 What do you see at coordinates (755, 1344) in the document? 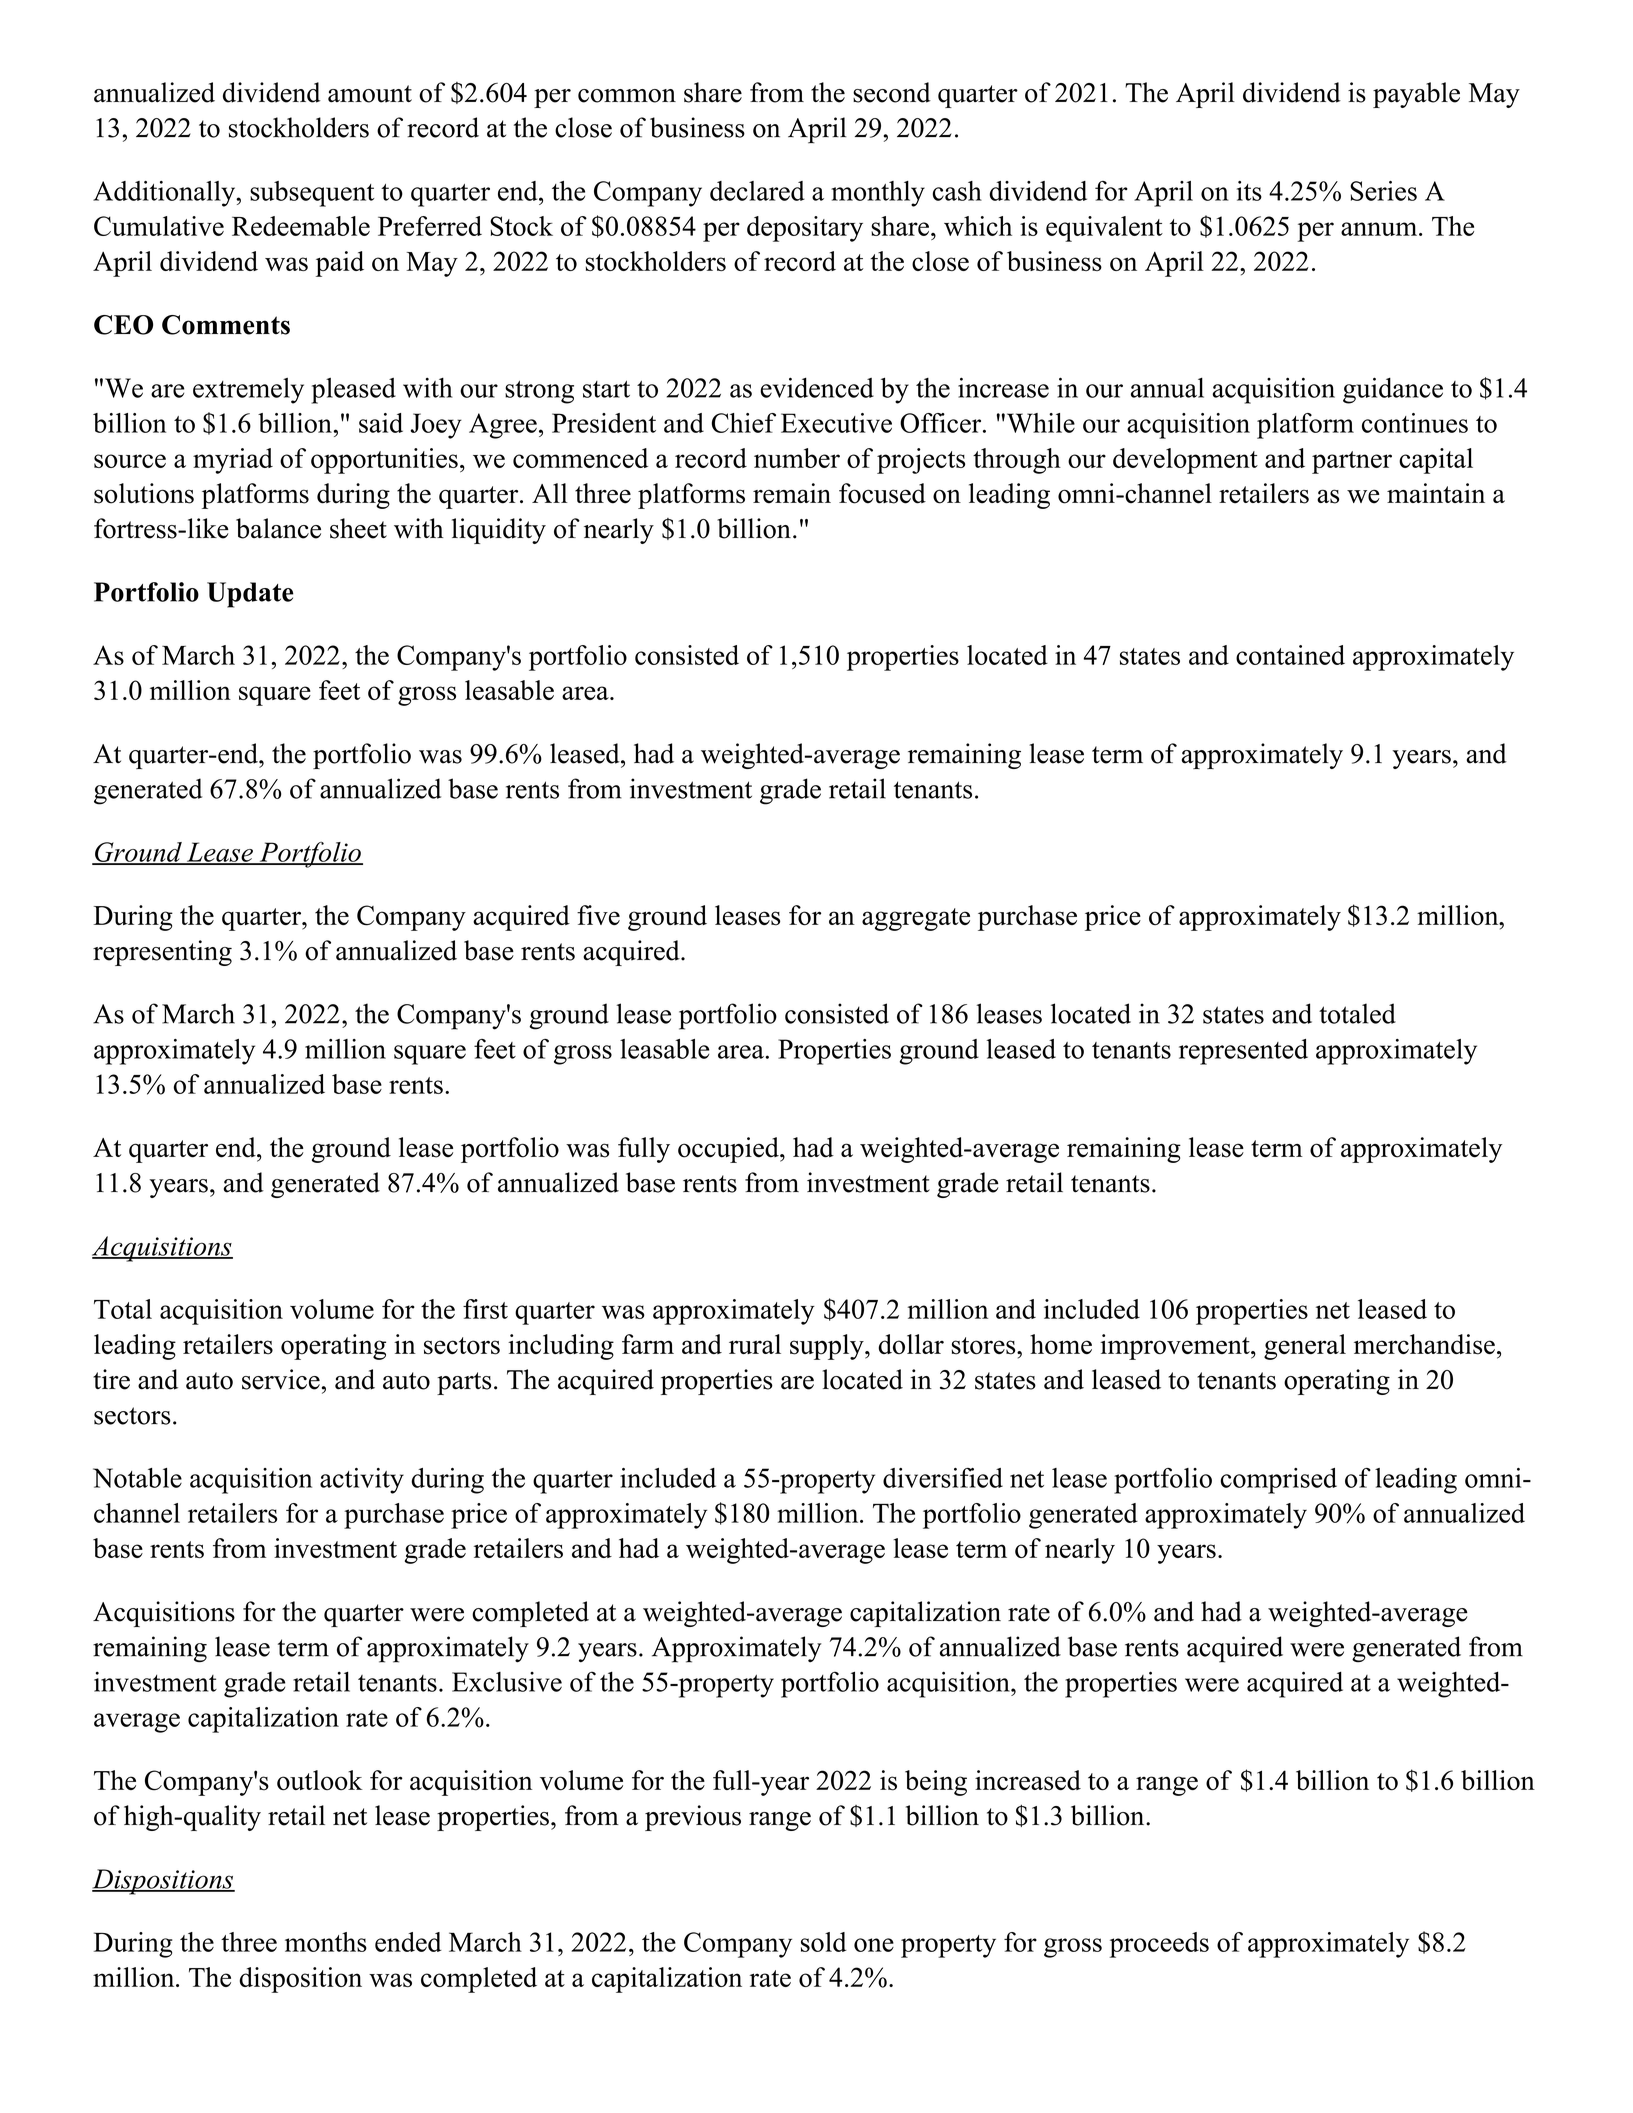
I see `rural` at bounding box center [755, 1344].
